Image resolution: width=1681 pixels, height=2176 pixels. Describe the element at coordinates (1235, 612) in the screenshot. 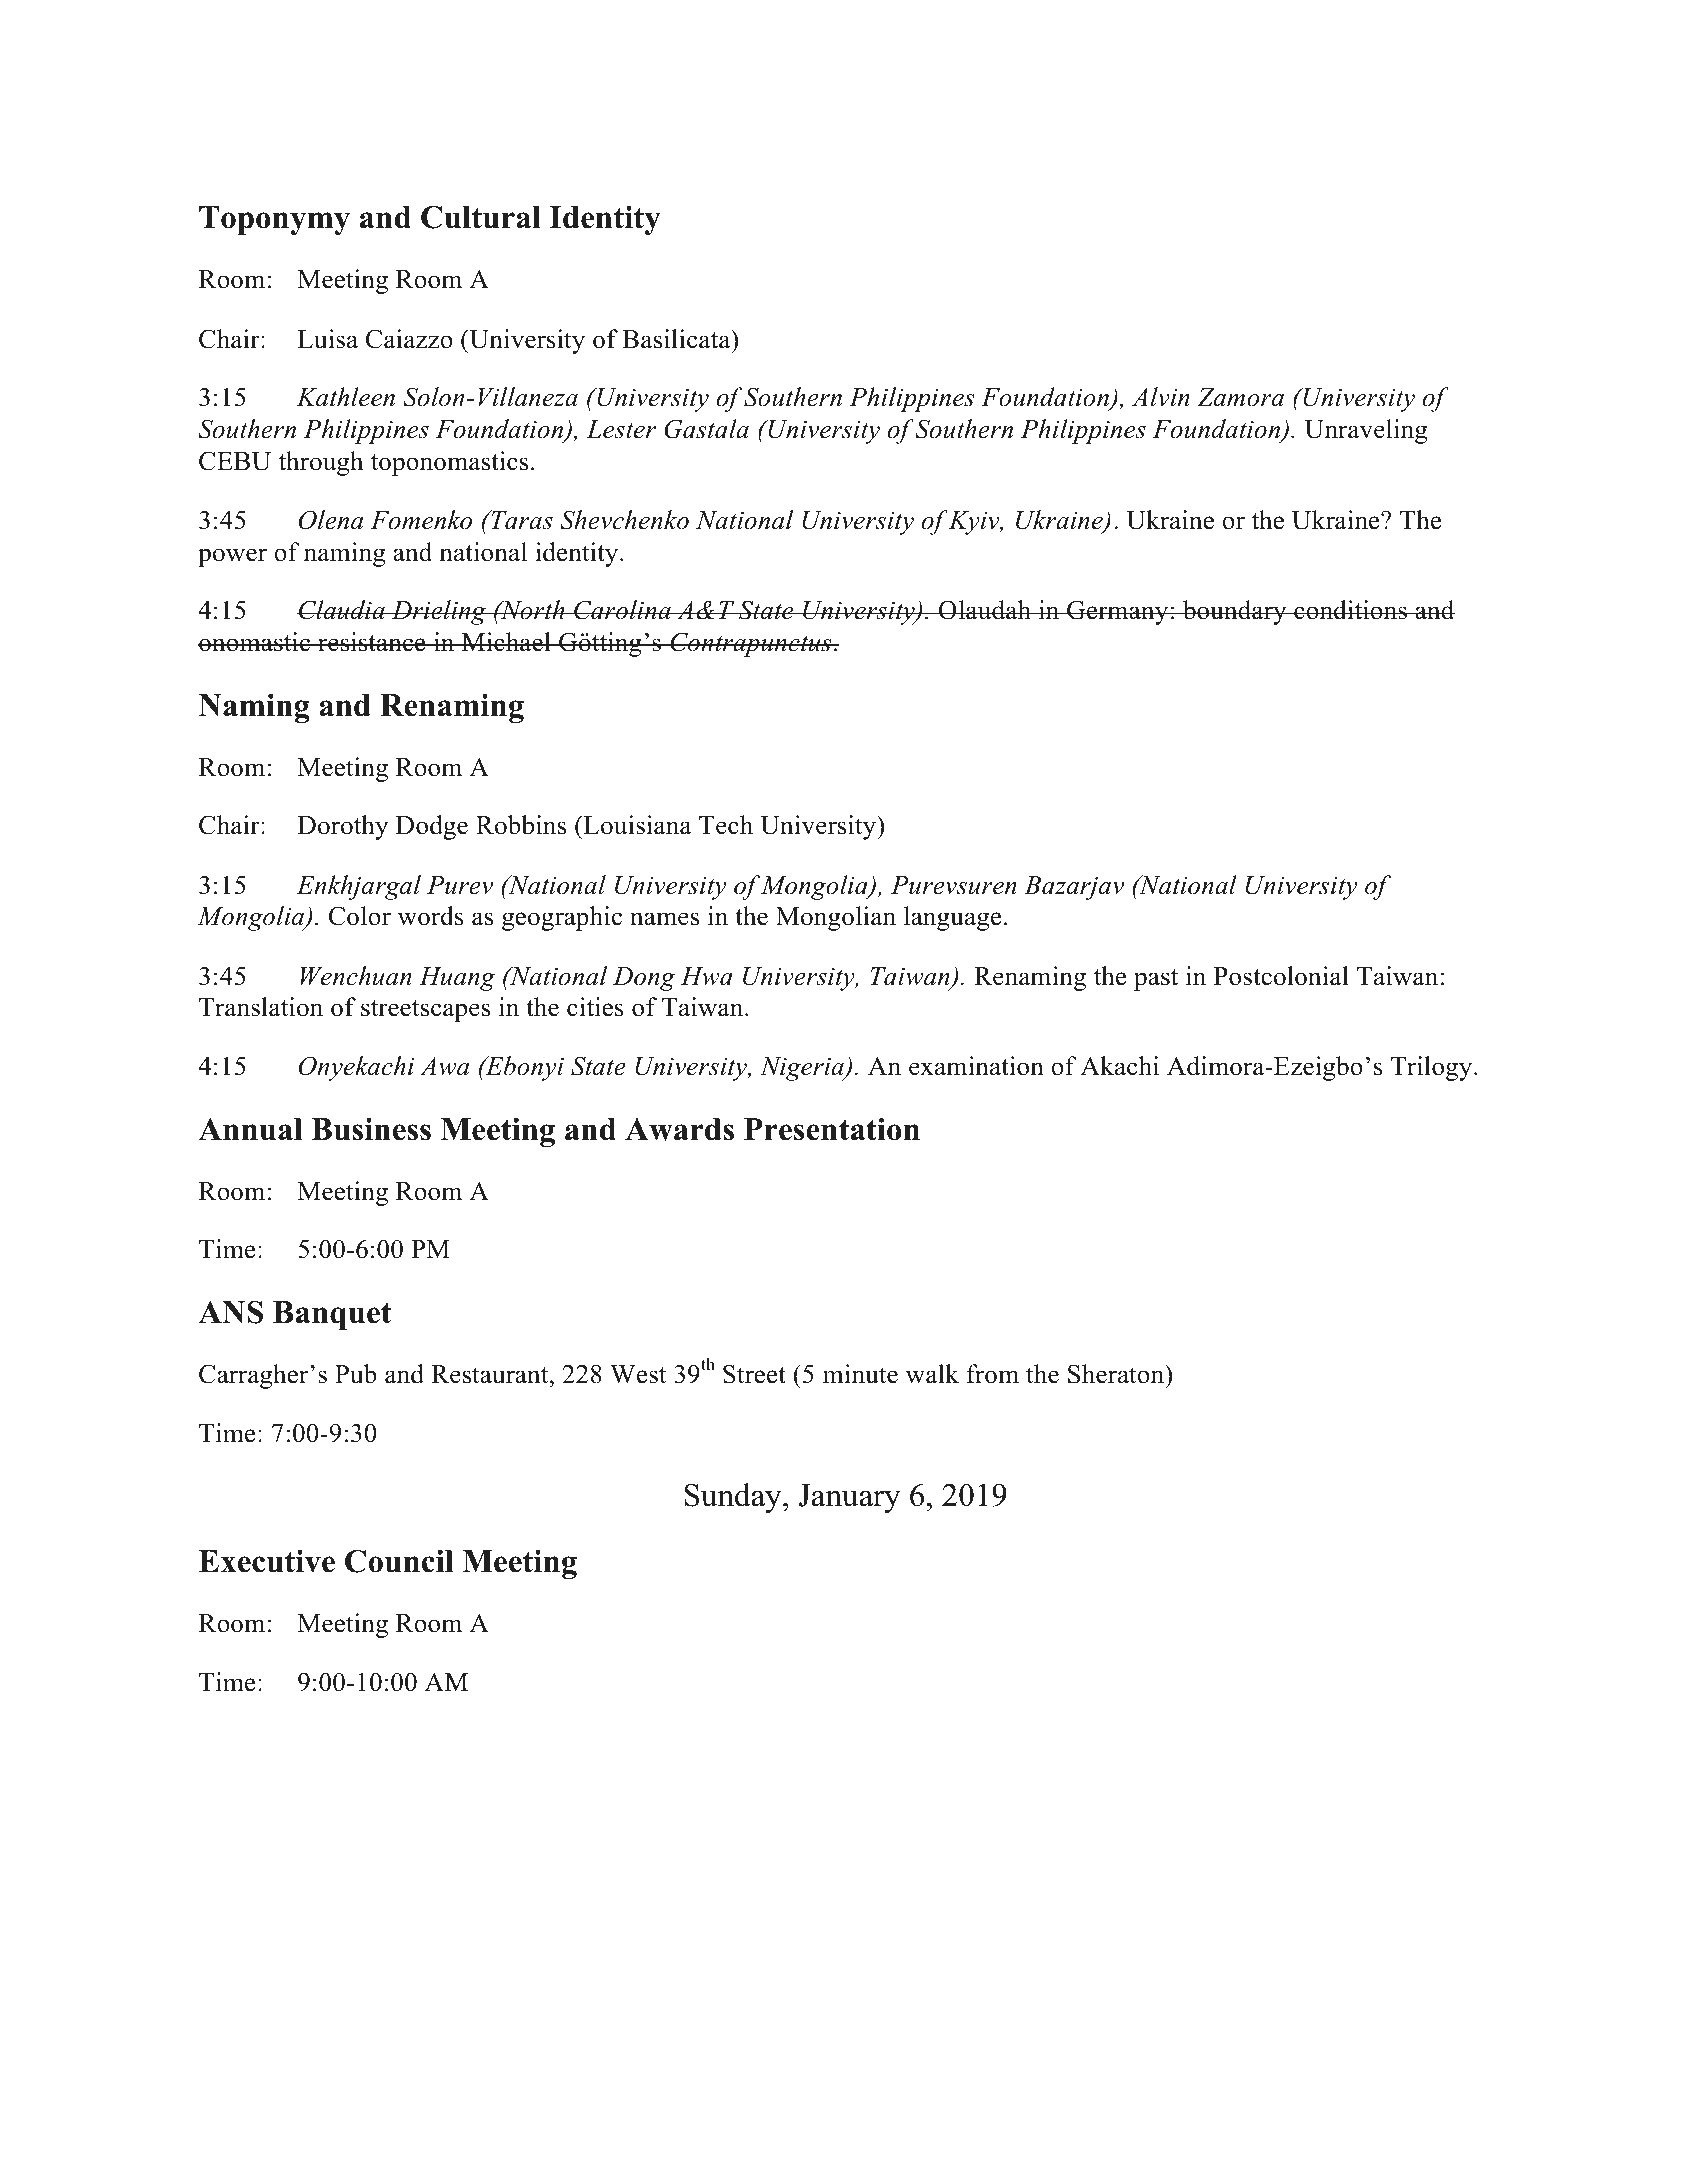

I see `boundary` at that location.
